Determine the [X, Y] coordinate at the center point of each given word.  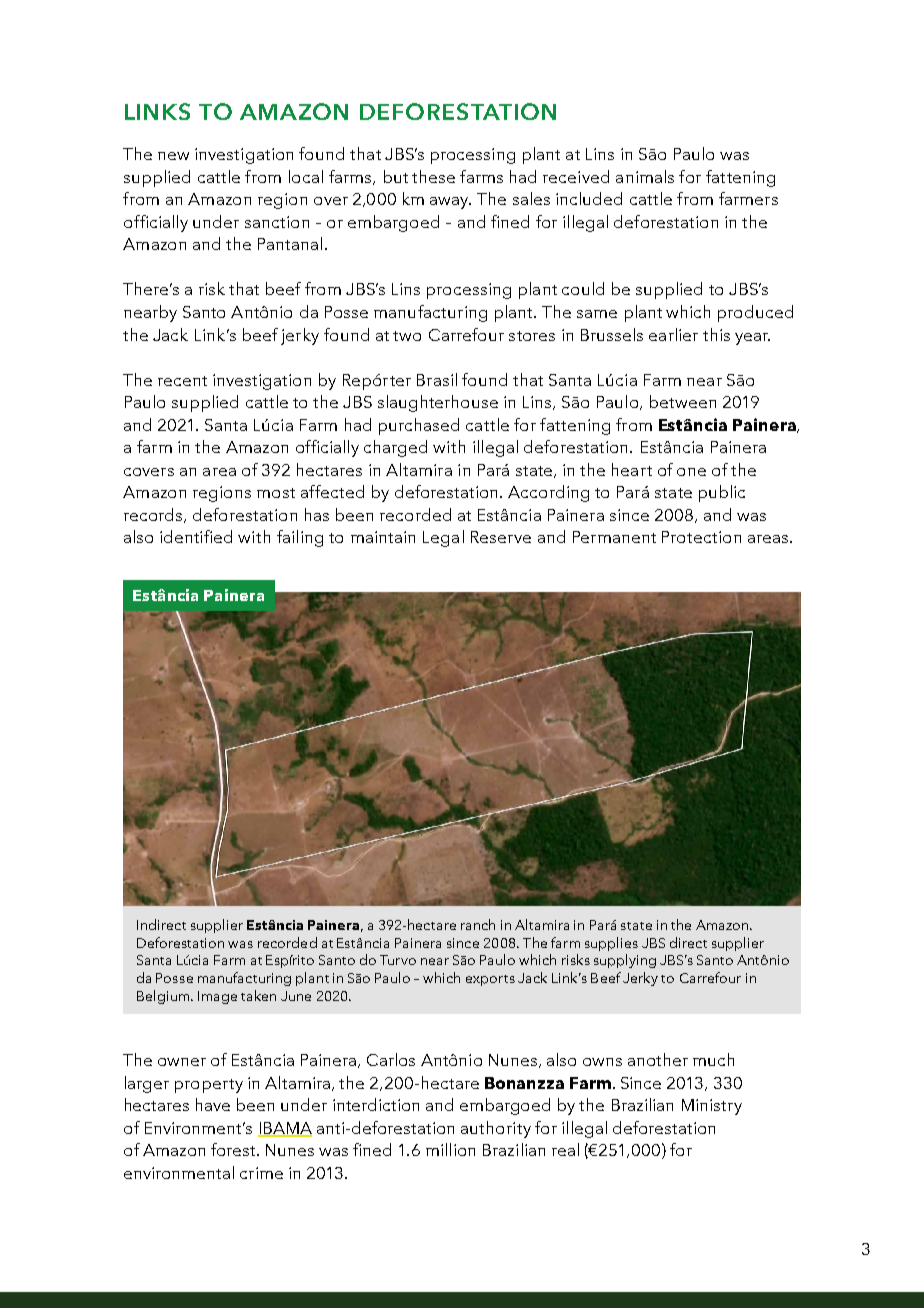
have [213, 1104]
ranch [478, 924]
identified [196, 536]
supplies [611, 944]
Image [217, 997]
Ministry [712, 1107]
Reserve [501, 537]
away [450, 203]
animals [645, 176]
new [173, 156]
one [691, 472]
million [450, 1149]
